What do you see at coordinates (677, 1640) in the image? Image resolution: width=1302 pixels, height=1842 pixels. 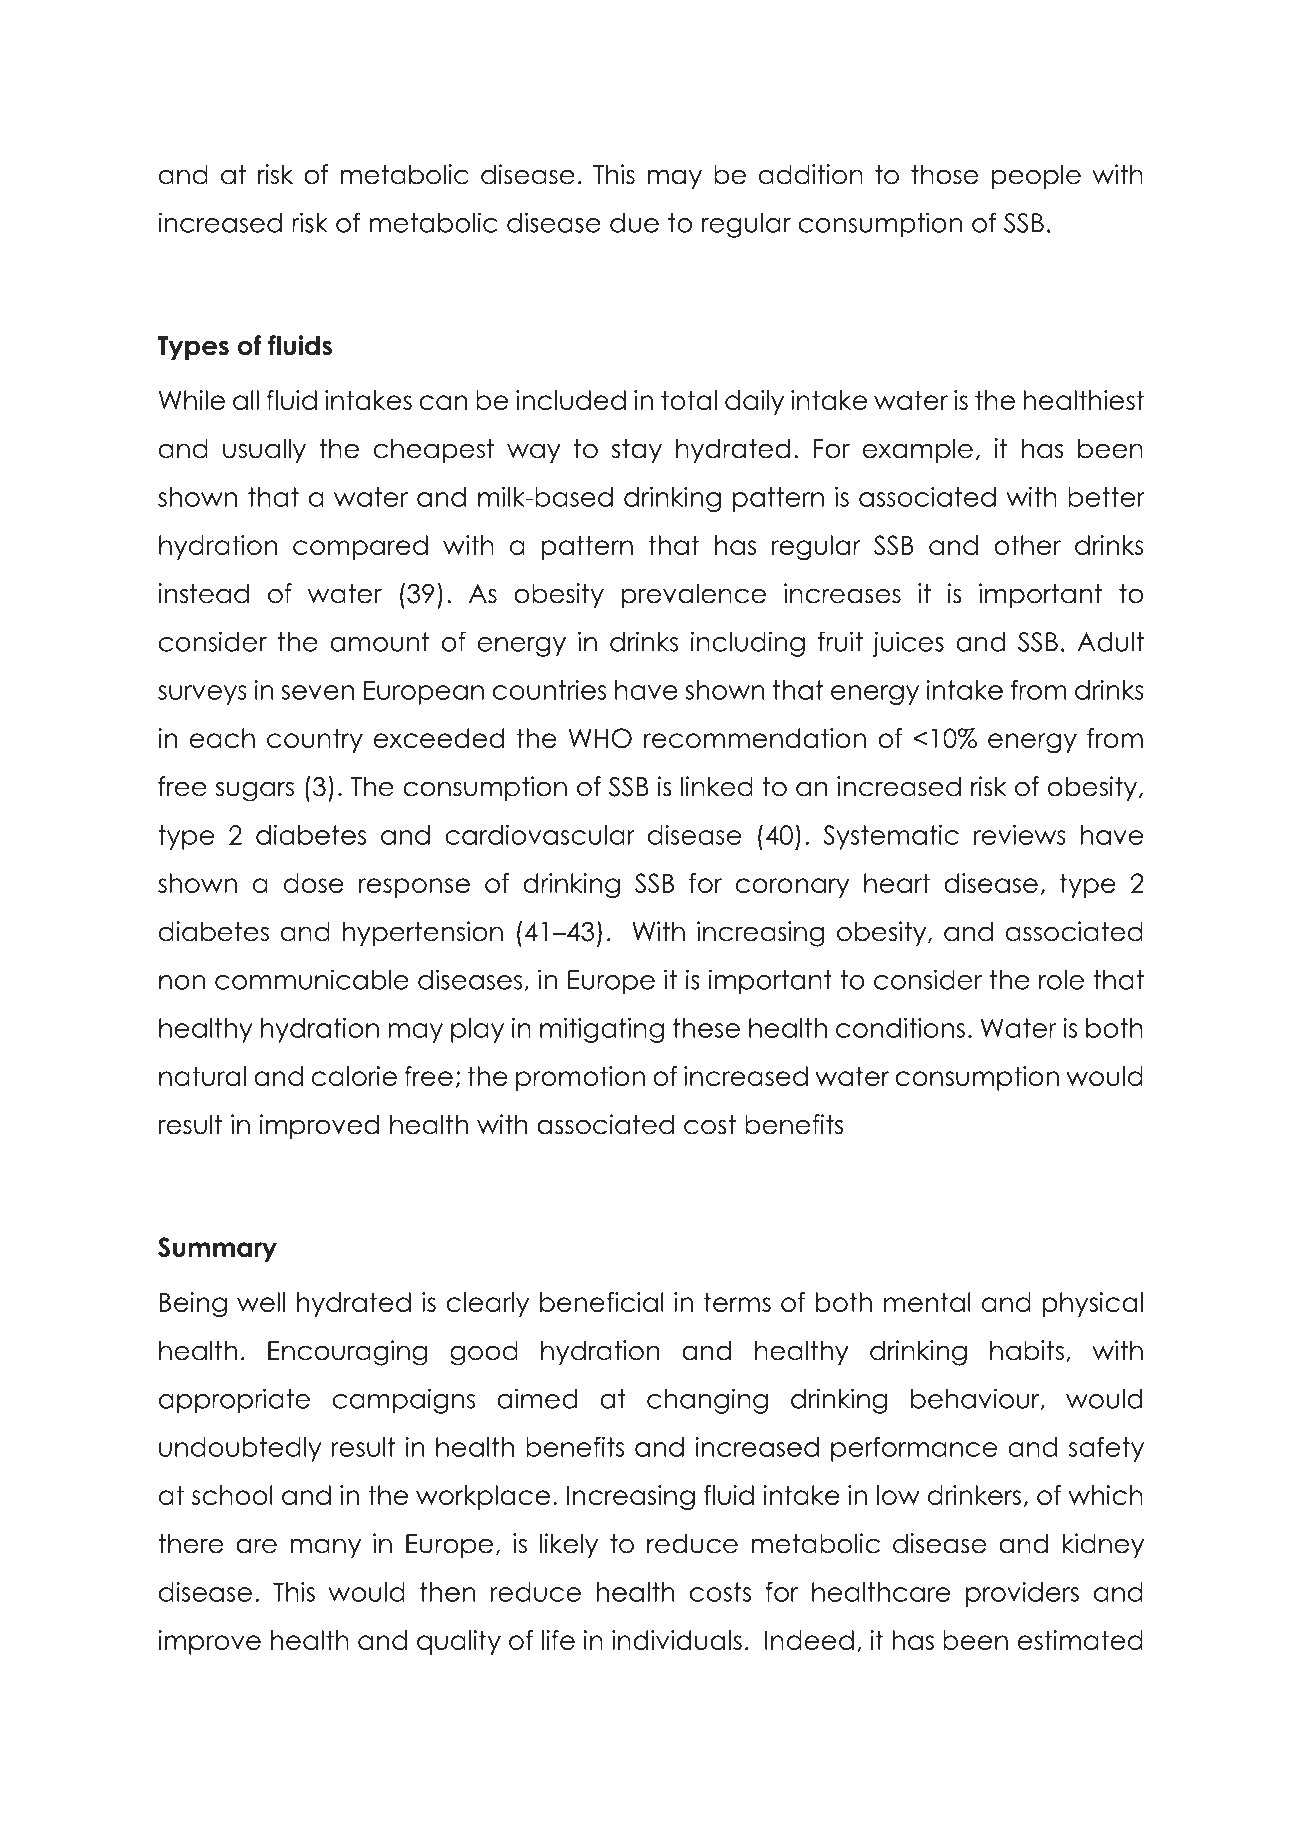 I see `individuals` at bounding box center [677, 1640].
